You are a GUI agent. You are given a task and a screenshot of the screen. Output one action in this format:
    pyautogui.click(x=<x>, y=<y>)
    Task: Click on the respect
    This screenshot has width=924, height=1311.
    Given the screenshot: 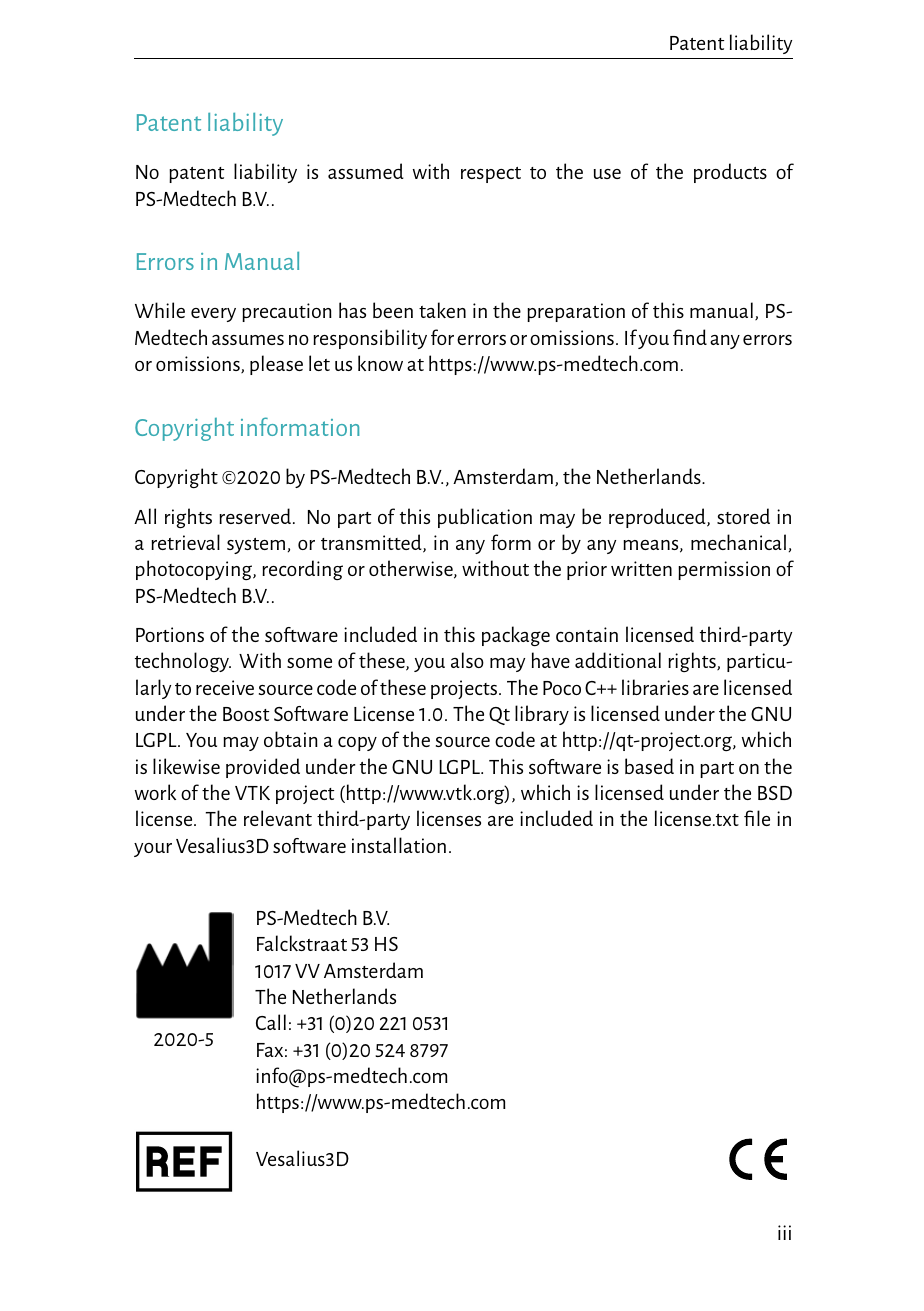 What is the action you would take?
    pyautogui.click(x=491, y=175)
